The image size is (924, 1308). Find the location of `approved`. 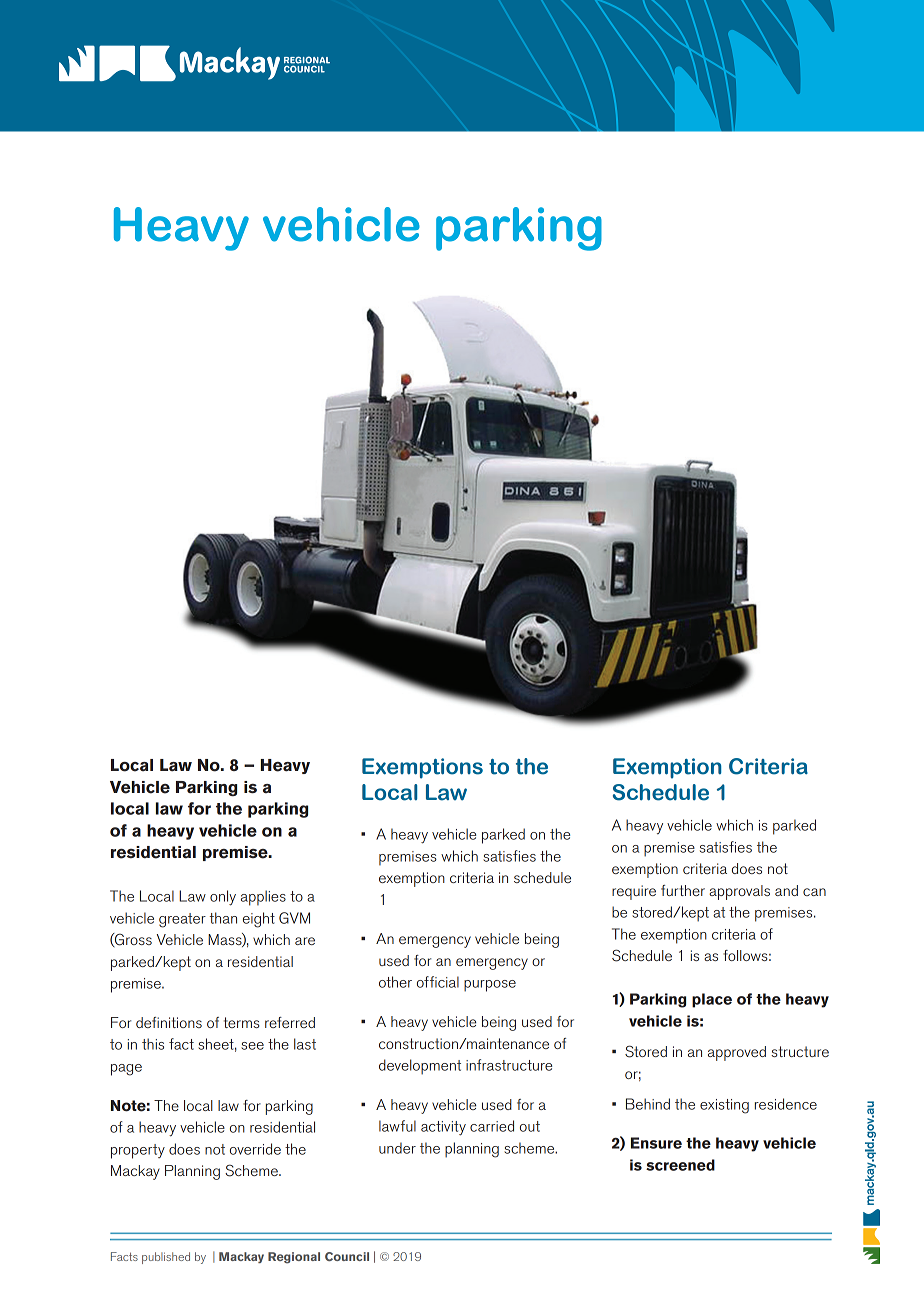

approved is located at coordinates (737, 1053).
